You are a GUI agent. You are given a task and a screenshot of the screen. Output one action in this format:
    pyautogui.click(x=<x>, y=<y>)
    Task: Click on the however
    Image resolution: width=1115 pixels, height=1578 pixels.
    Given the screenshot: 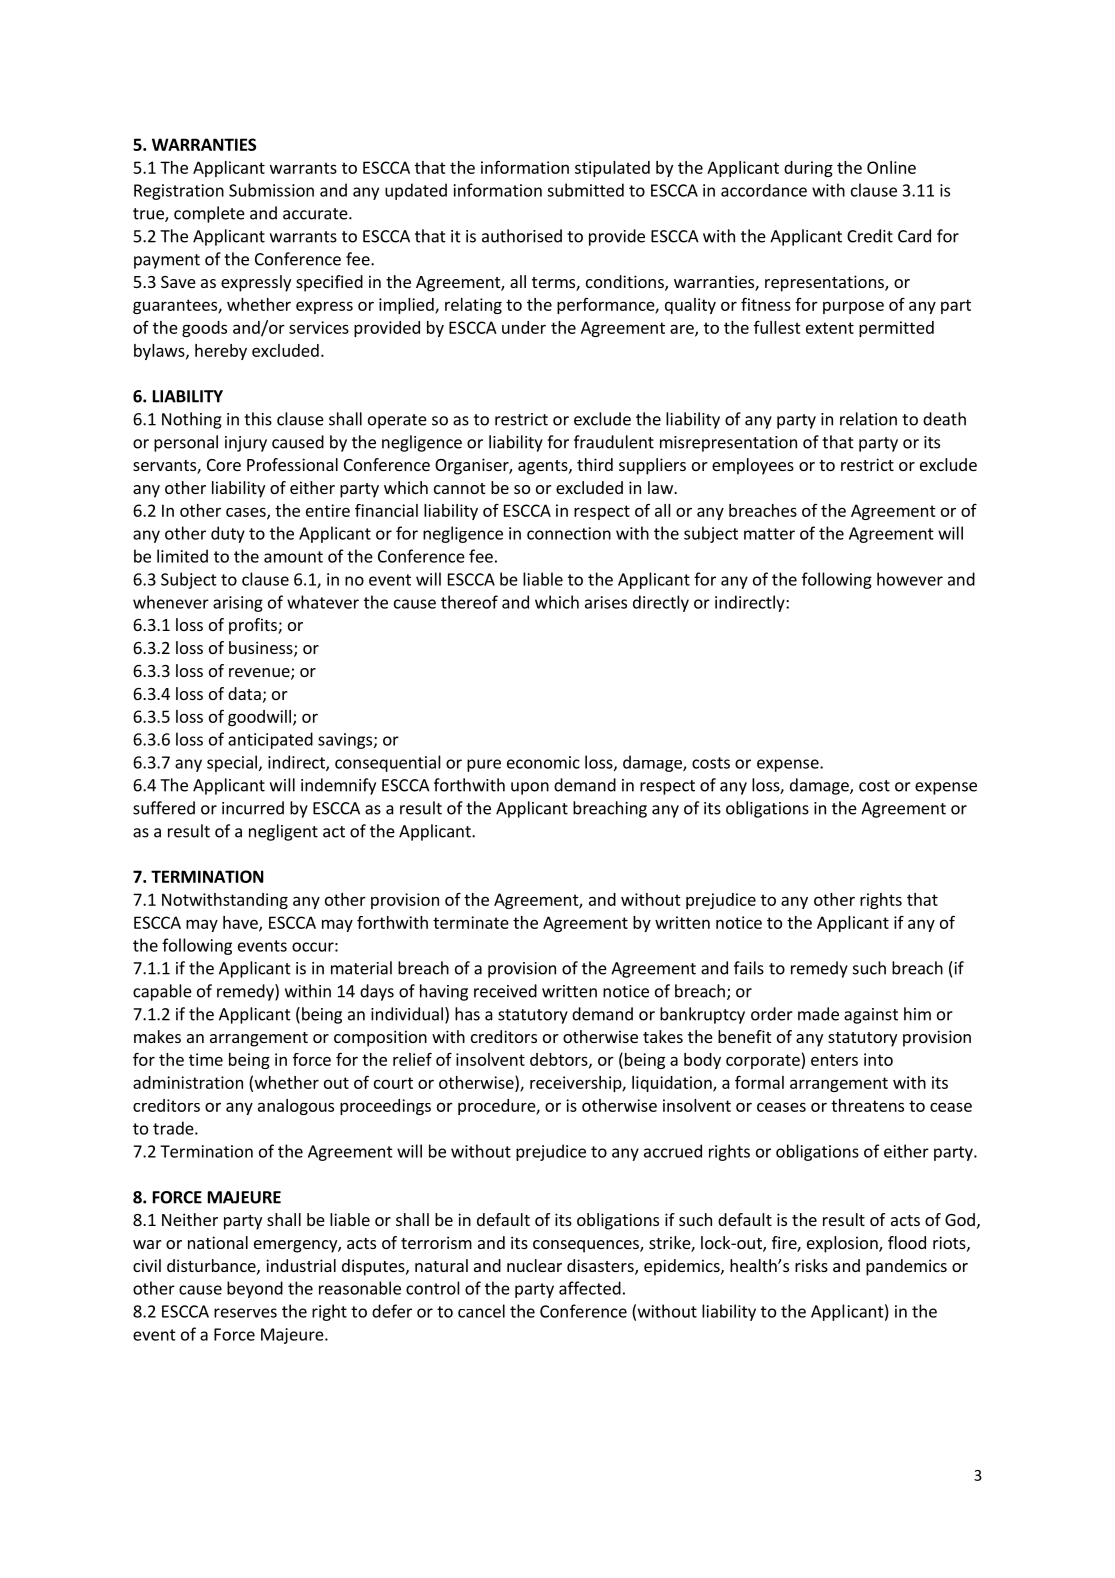 What is the action you would take?
    pyautogui.click(x=910, y=579)
